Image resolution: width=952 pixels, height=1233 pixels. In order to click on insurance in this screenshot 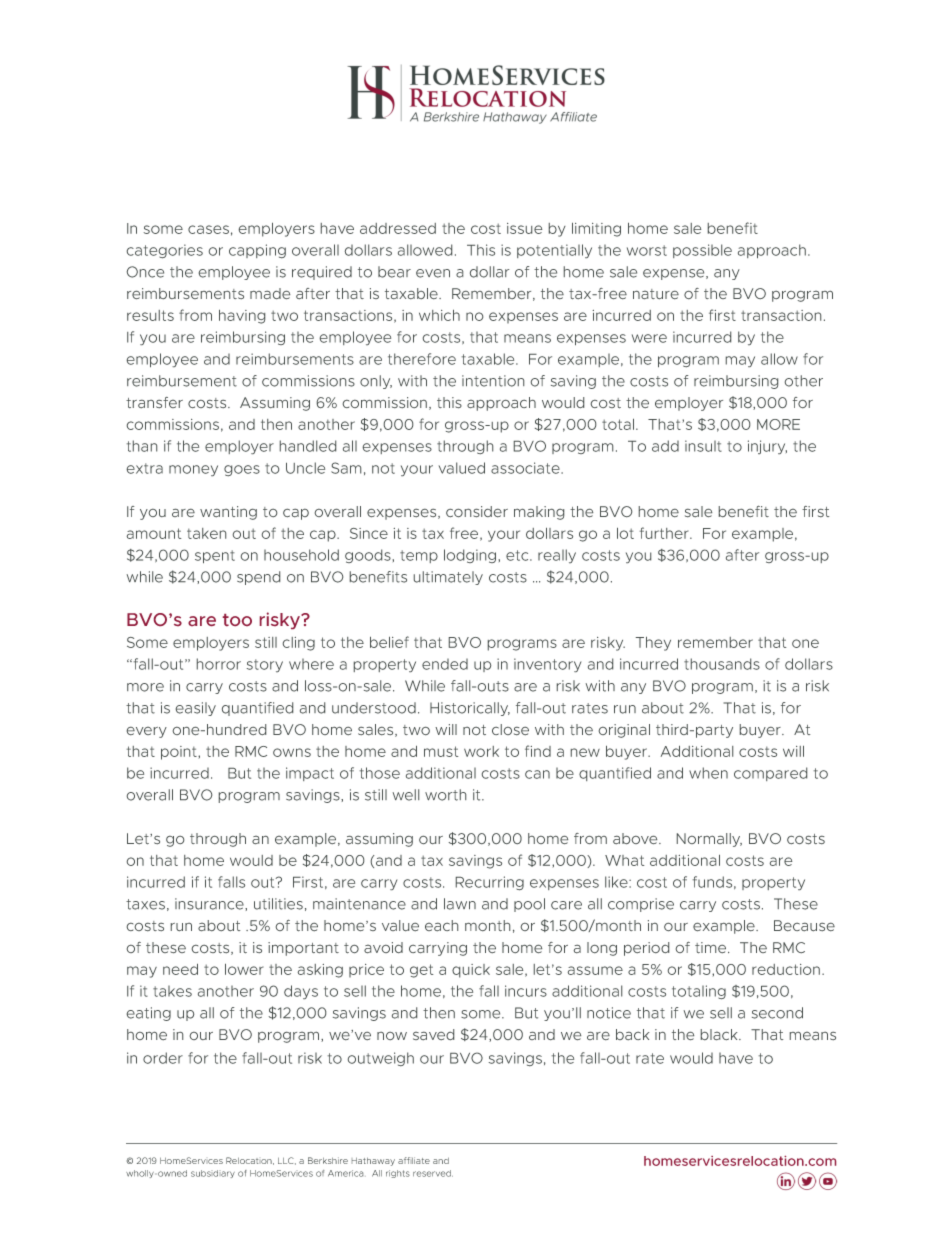, I will do `click(210, 904)`.
